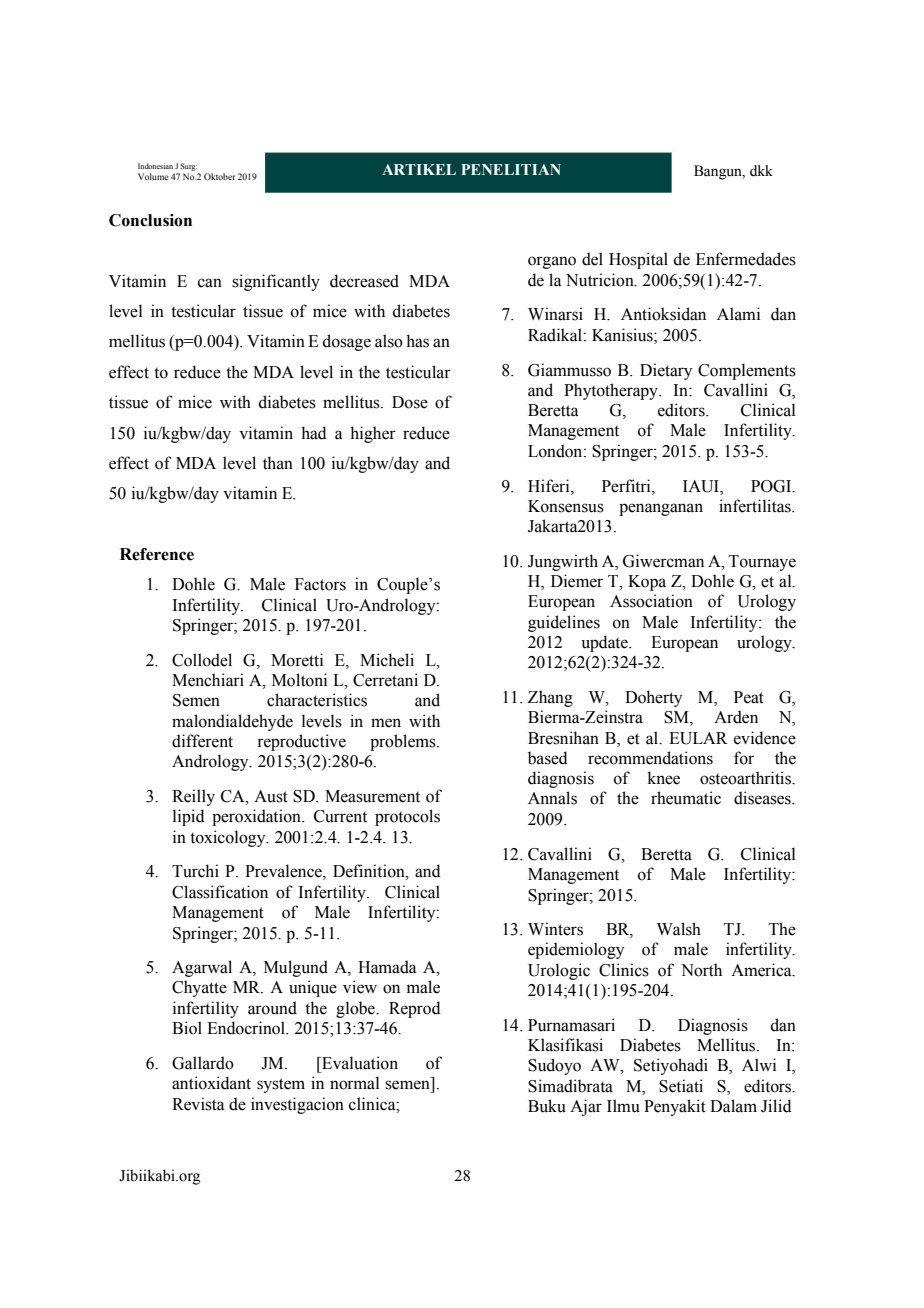  I want to click on rheumatic, so click(686, 798).
